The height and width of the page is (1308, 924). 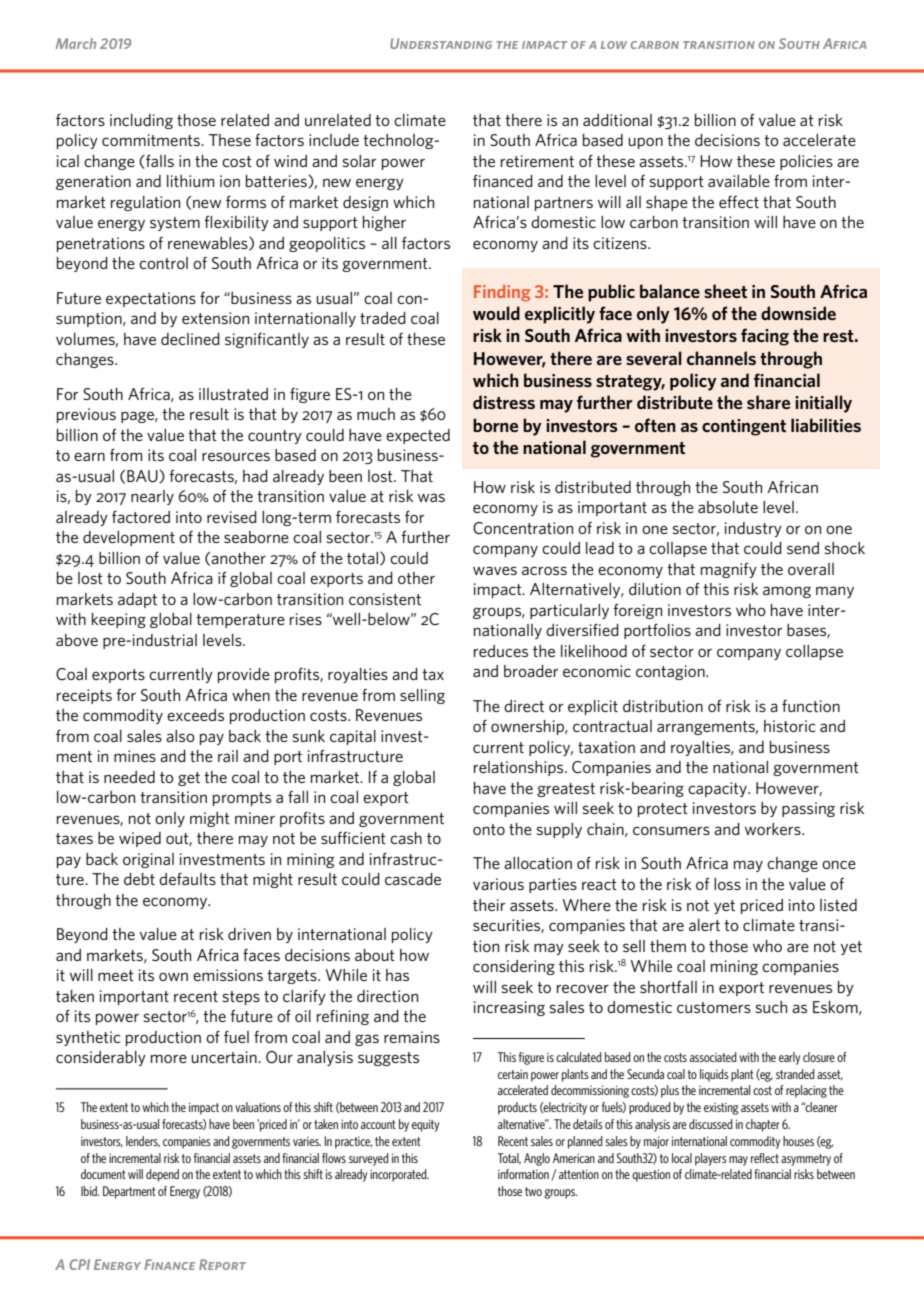 What do you see at coordinates (489, 829) in the page?
I see `onto` at bounding box center [489, 829].
